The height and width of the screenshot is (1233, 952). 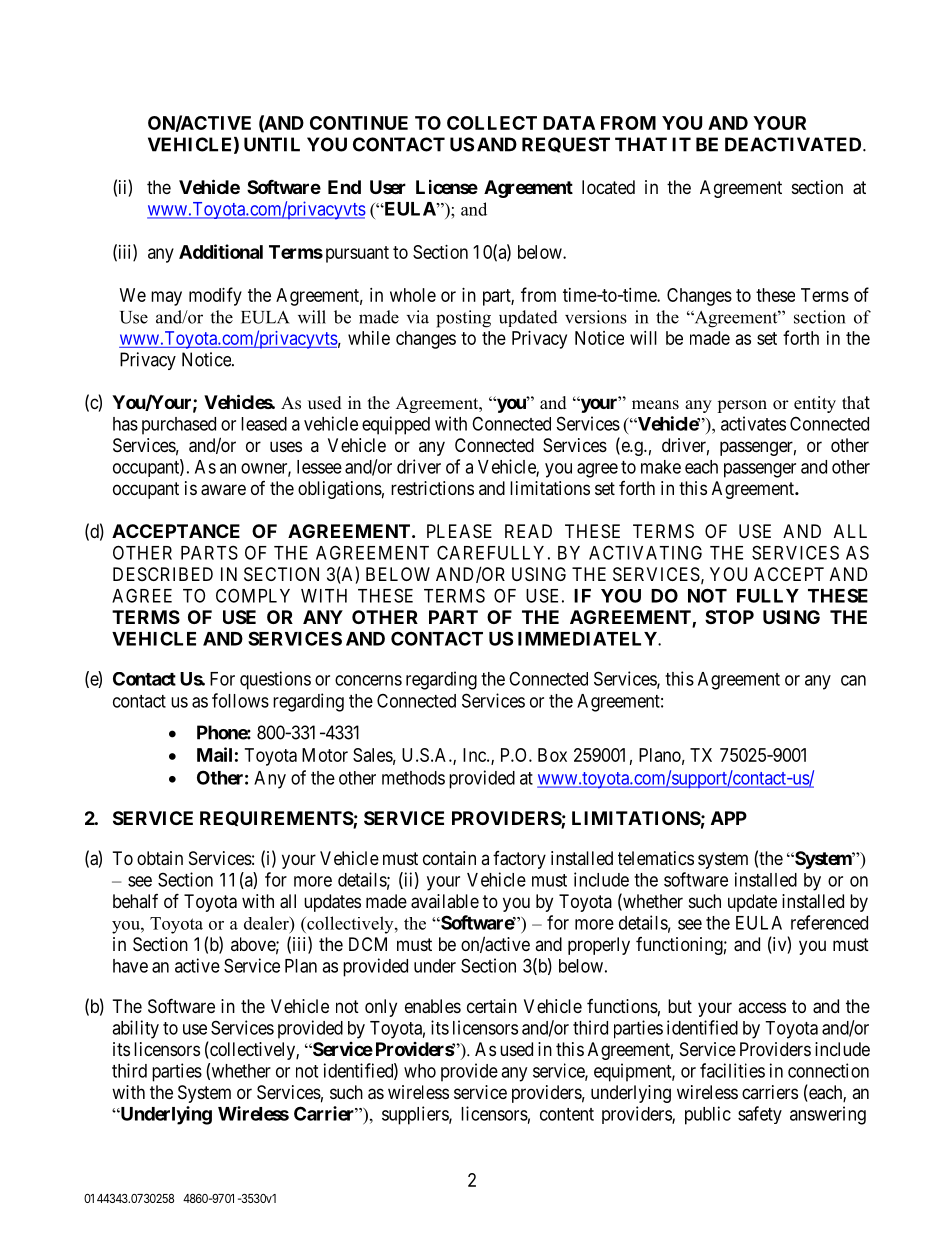 I want to click on activates, so click(x=753, y=423).
